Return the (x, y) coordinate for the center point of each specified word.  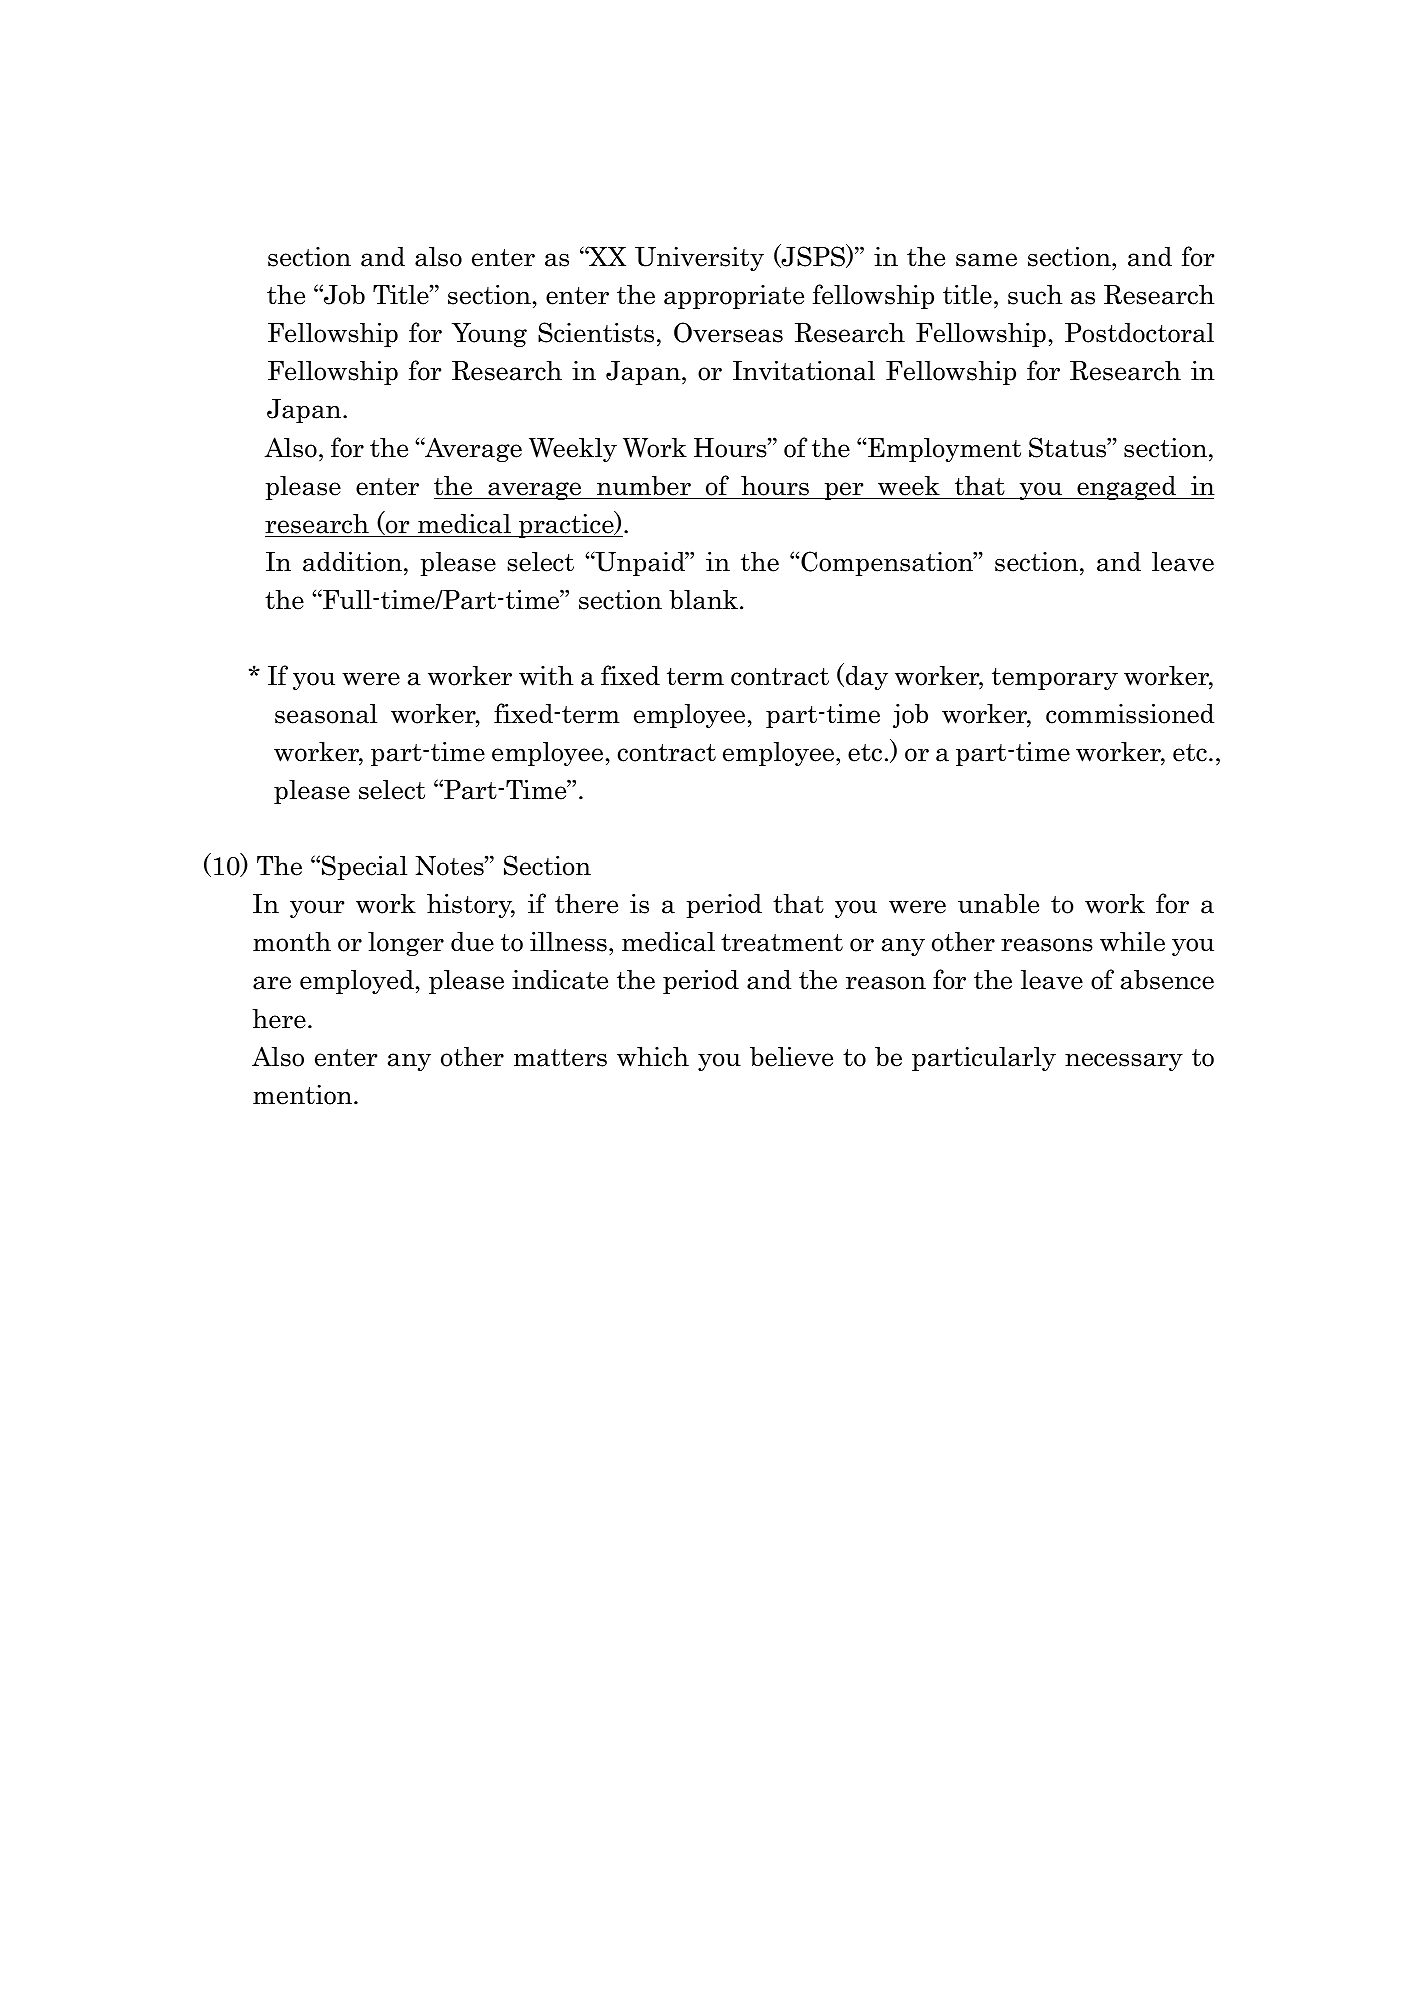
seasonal (326, 714)
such (1035, 295)
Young (489, 335)
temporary (1055, 679)
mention (304, 1095)
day (865, 677)
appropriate (734, 297)
